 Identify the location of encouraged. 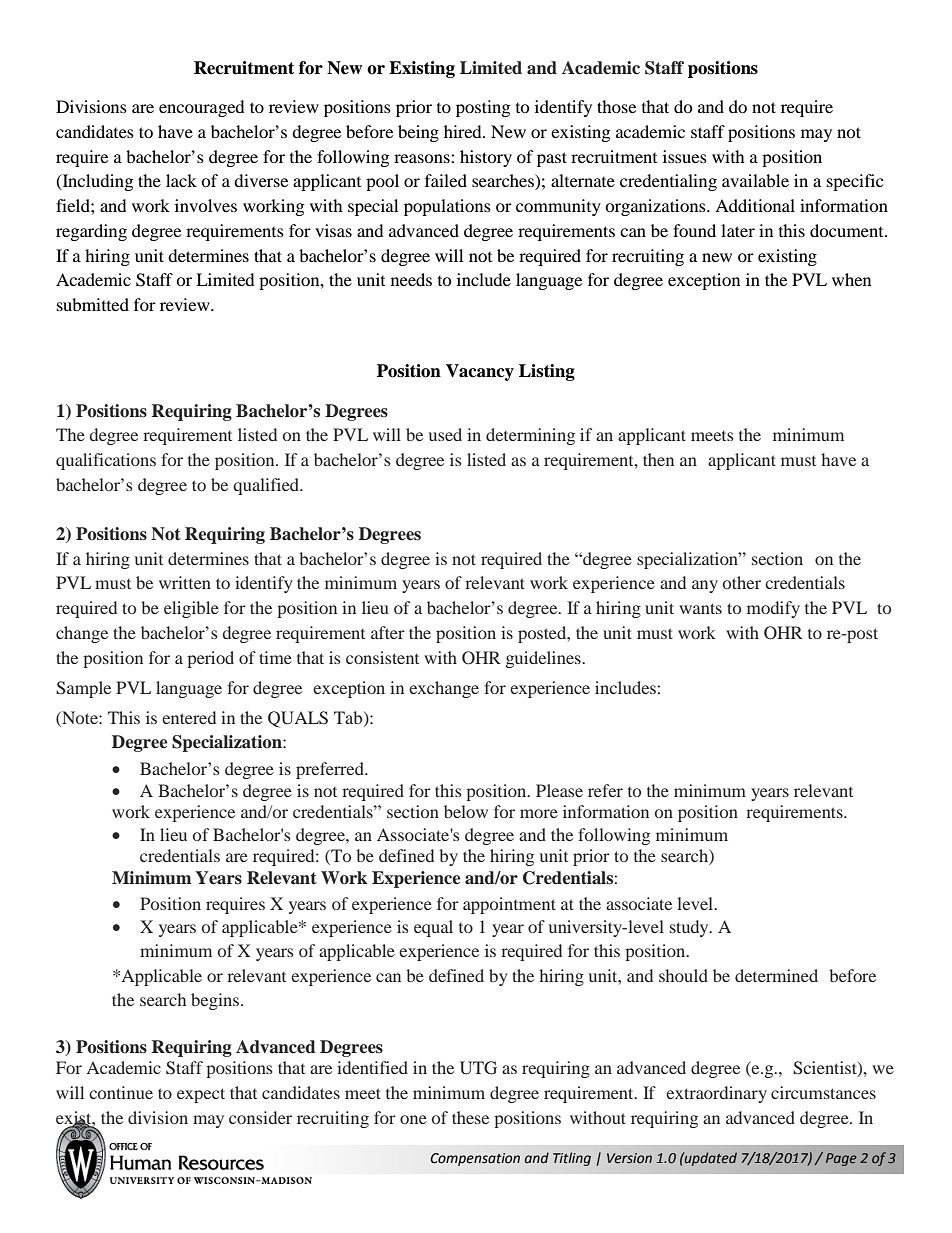
(202, 108).
